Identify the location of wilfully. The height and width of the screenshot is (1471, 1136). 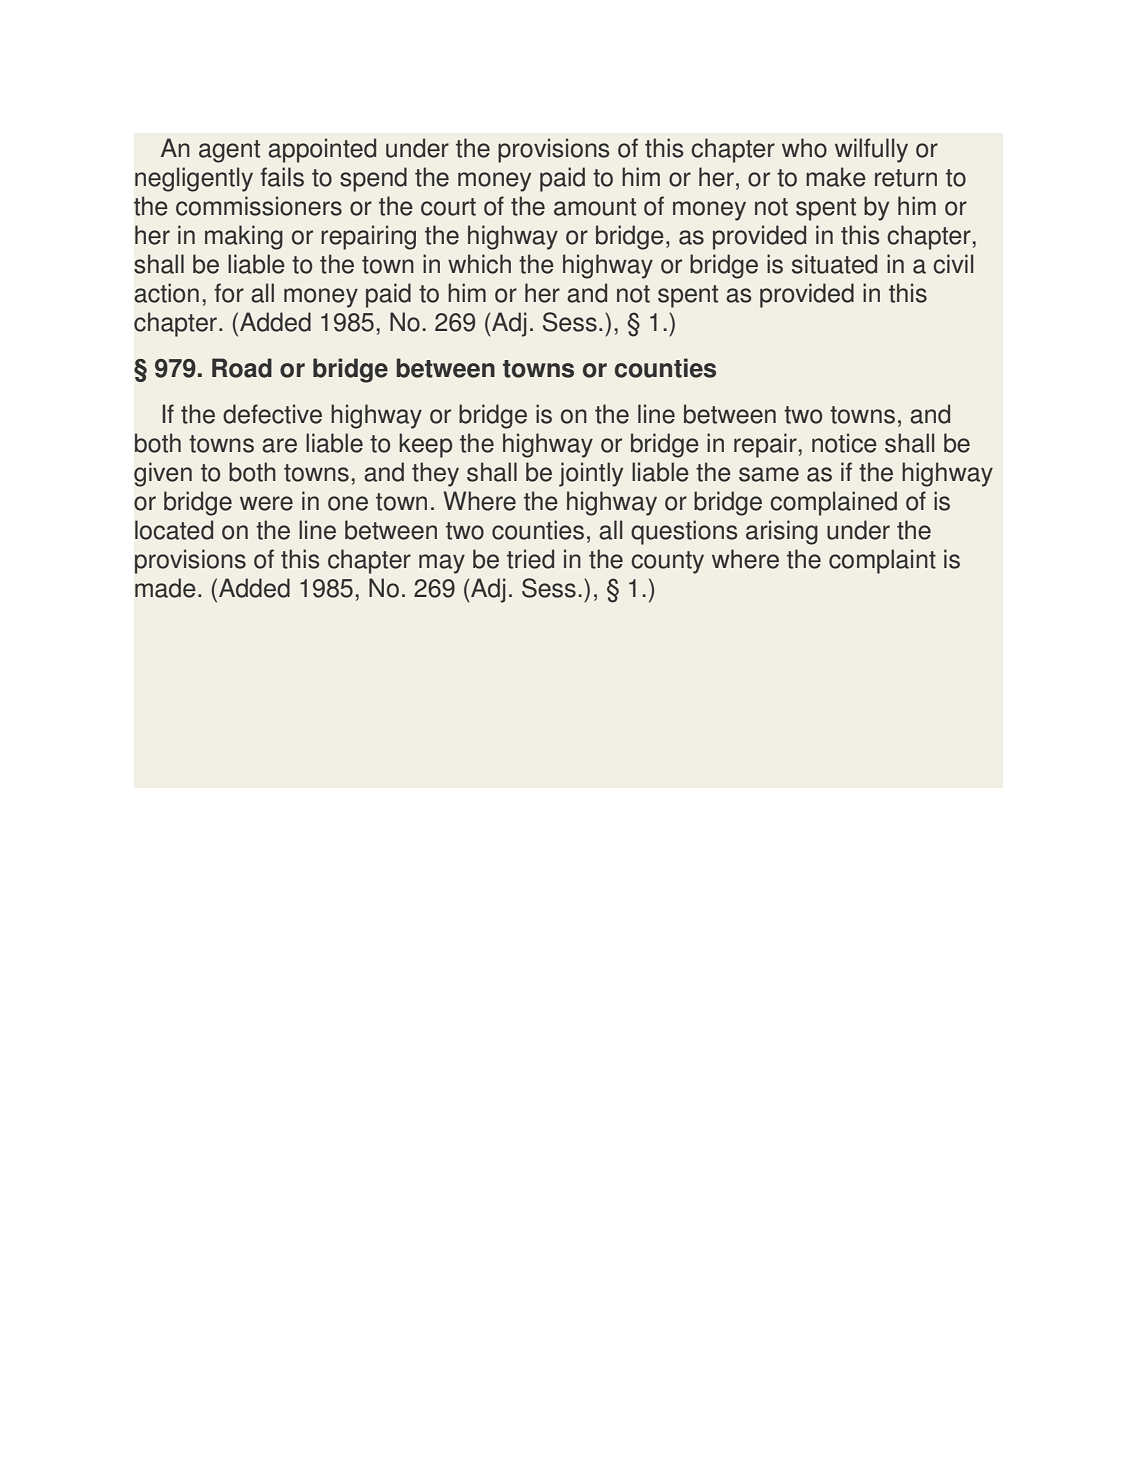
(871, 150).
